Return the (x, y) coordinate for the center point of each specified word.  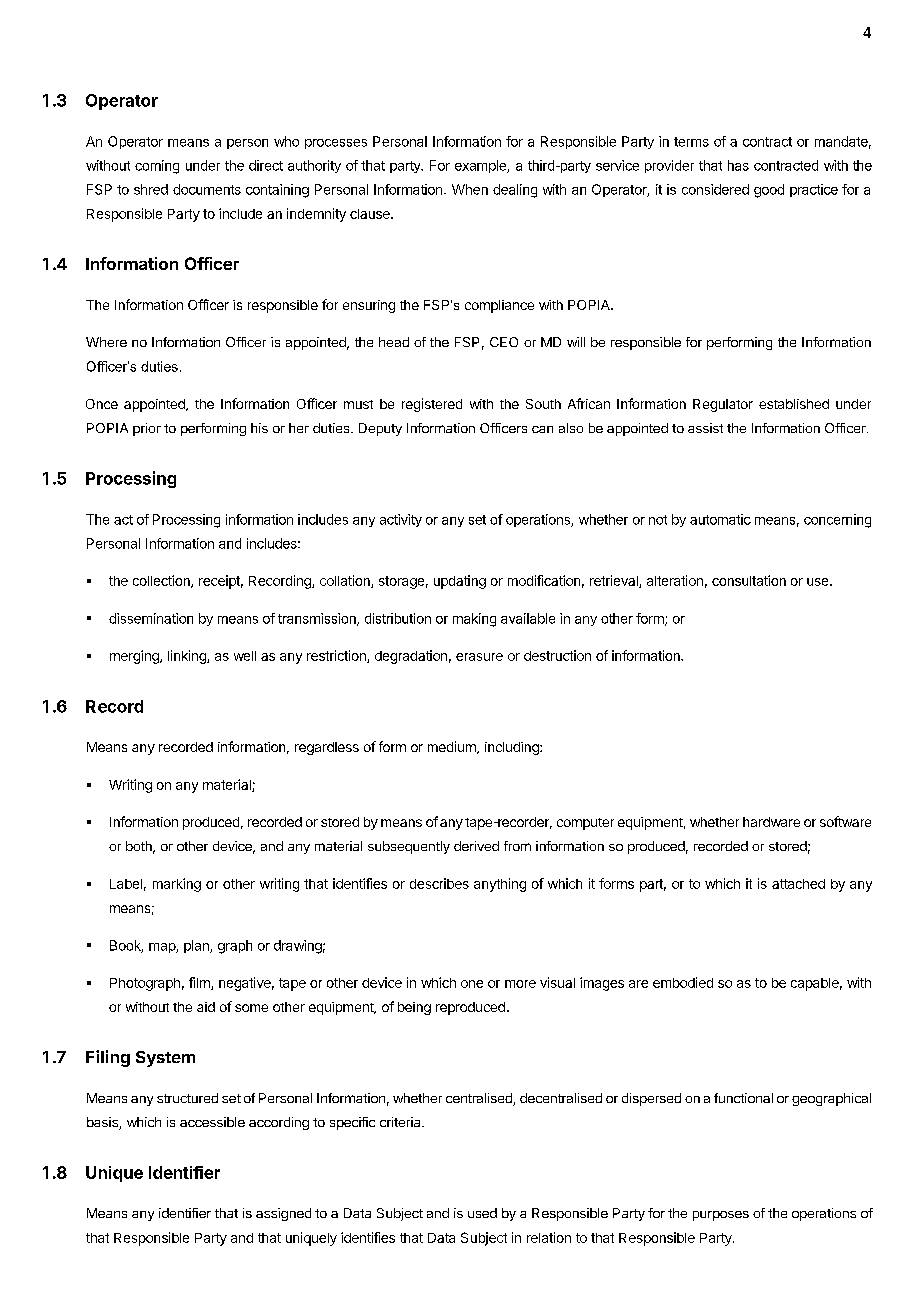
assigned (283, 1214)
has (738, 165)
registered (432, 405)
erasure (479, 657)
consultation (749, 580)
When (470, 189)
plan (197, 946)
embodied (683, 982)
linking (188, 657)
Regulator (723, 405)
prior (147, 429)
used (482, 1213)
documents (207, 189)
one (472, 984)
